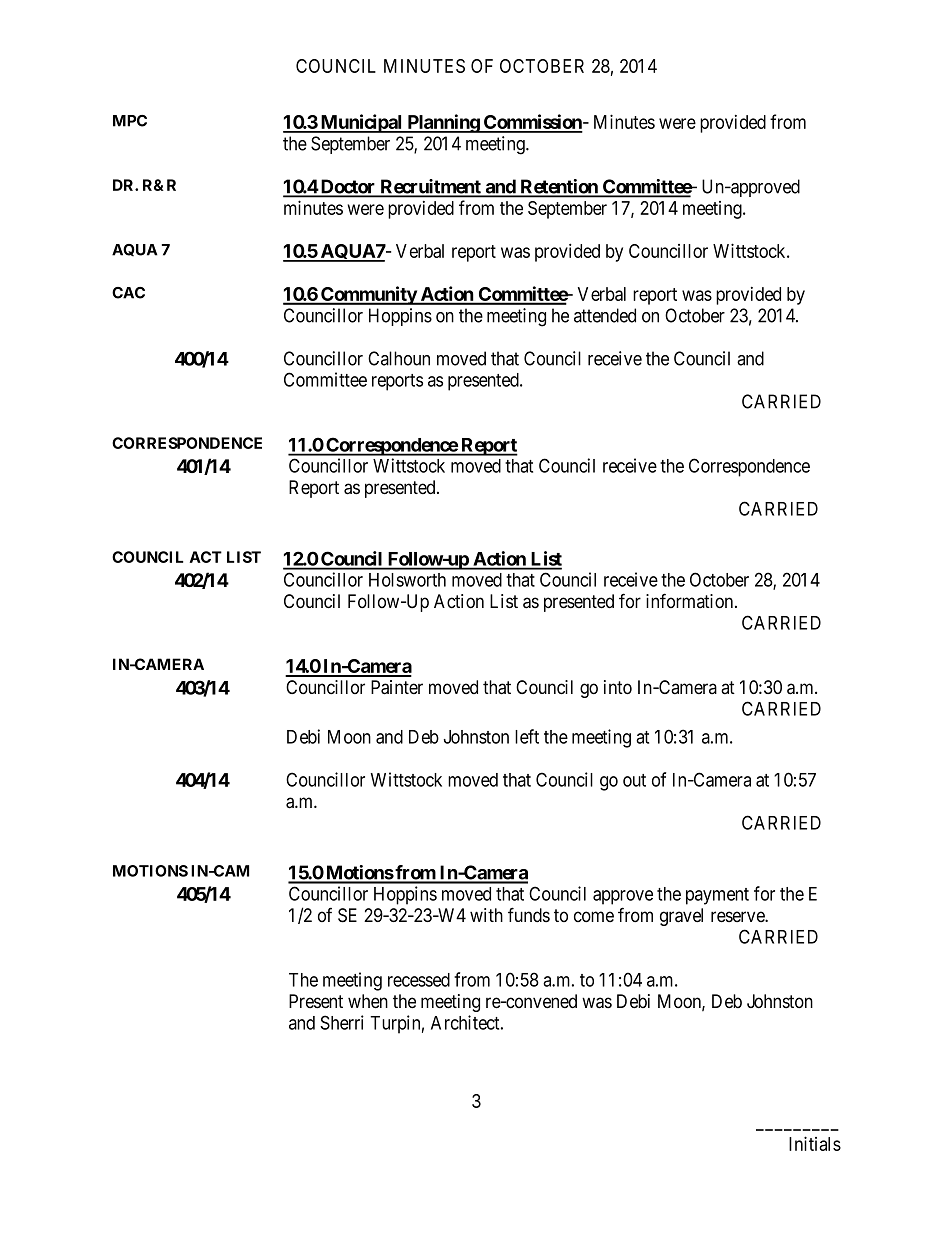 This screenshot has height=1233, width=952. What do you see at coordinates (399, 358) in the screenshot?
I see `Calhoun` at bounding box center [399, 358].
